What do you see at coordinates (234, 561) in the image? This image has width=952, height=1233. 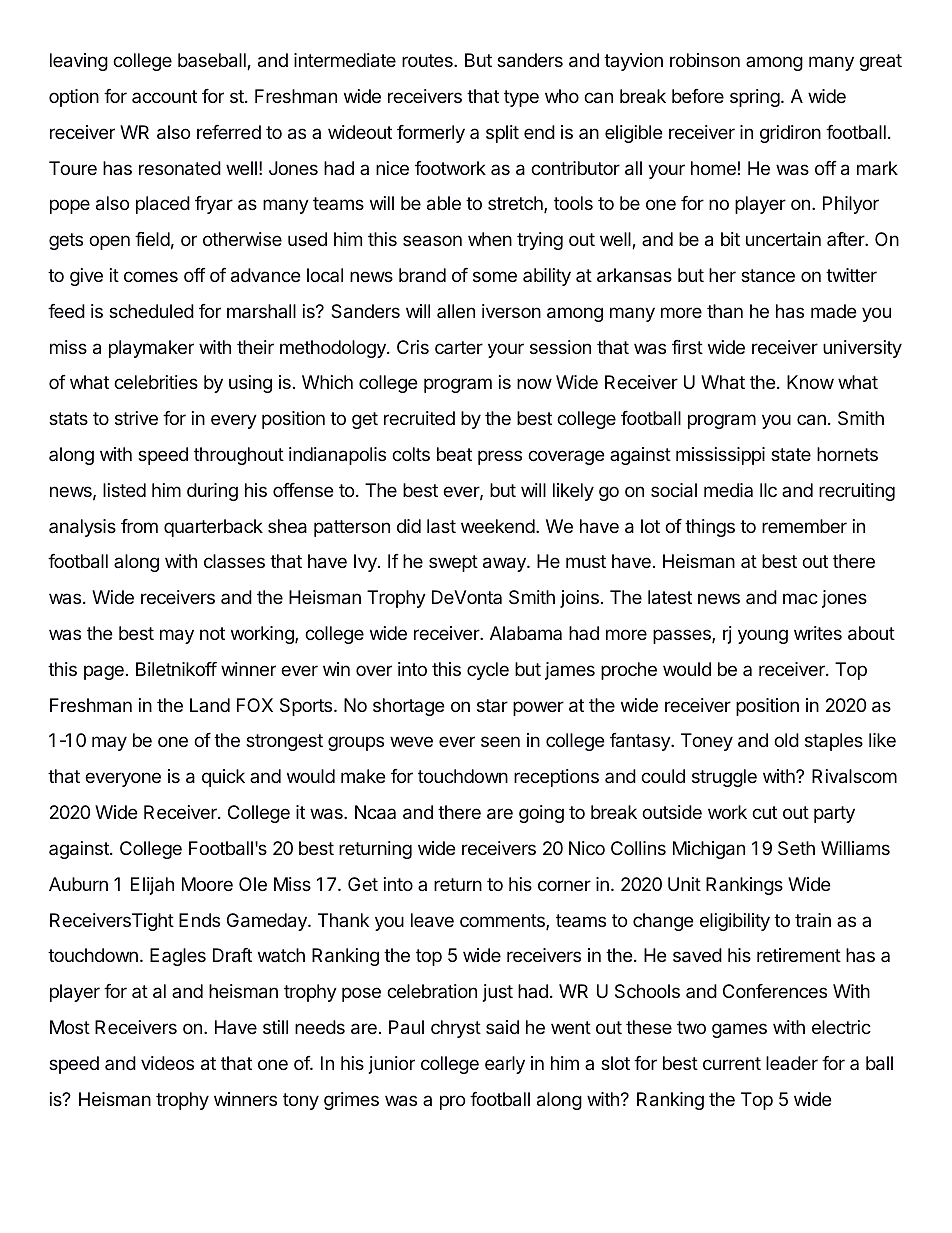 I see `classes` at bounding box center [234, 561].
